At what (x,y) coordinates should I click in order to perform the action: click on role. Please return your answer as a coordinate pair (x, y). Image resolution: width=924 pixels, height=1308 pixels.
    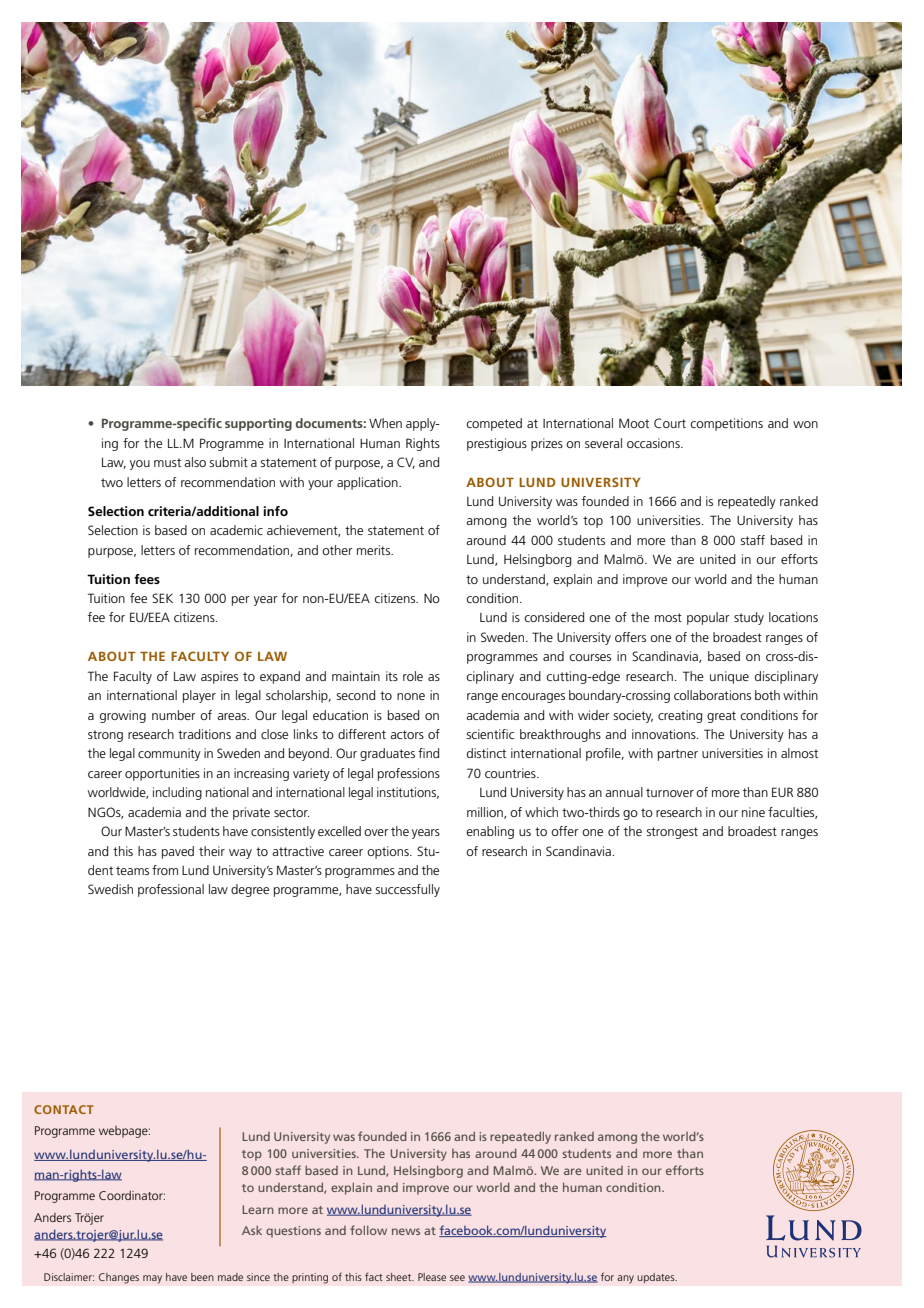
    Looking at the image, I should click on (413, 676).
